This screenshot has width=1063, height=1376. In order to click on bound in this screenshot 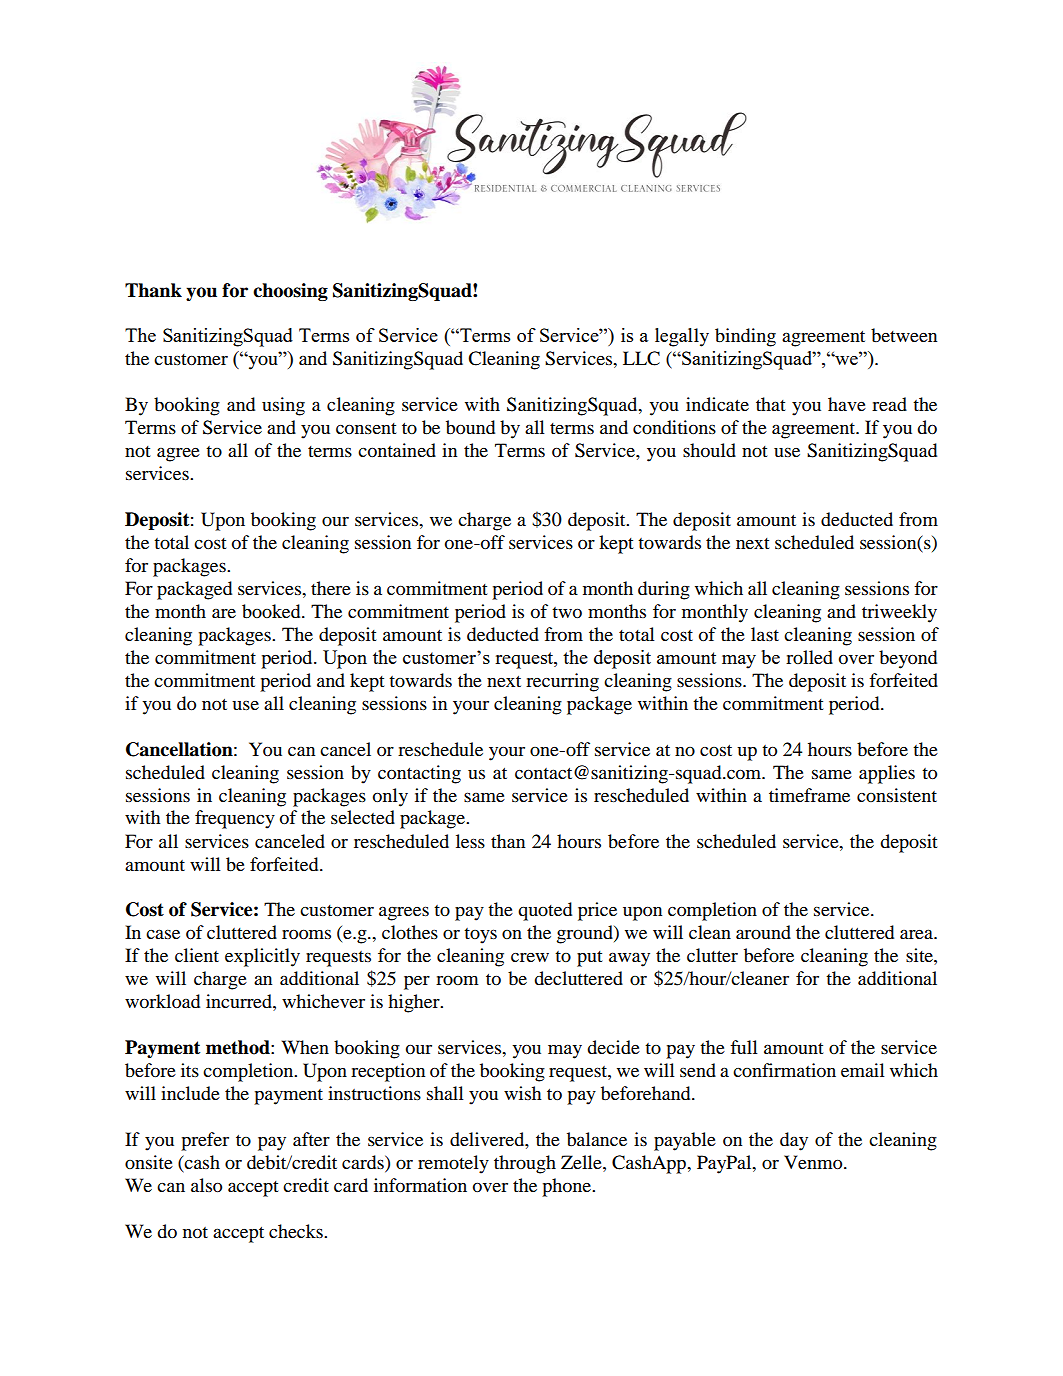, I will do `click(470, 427)`.
